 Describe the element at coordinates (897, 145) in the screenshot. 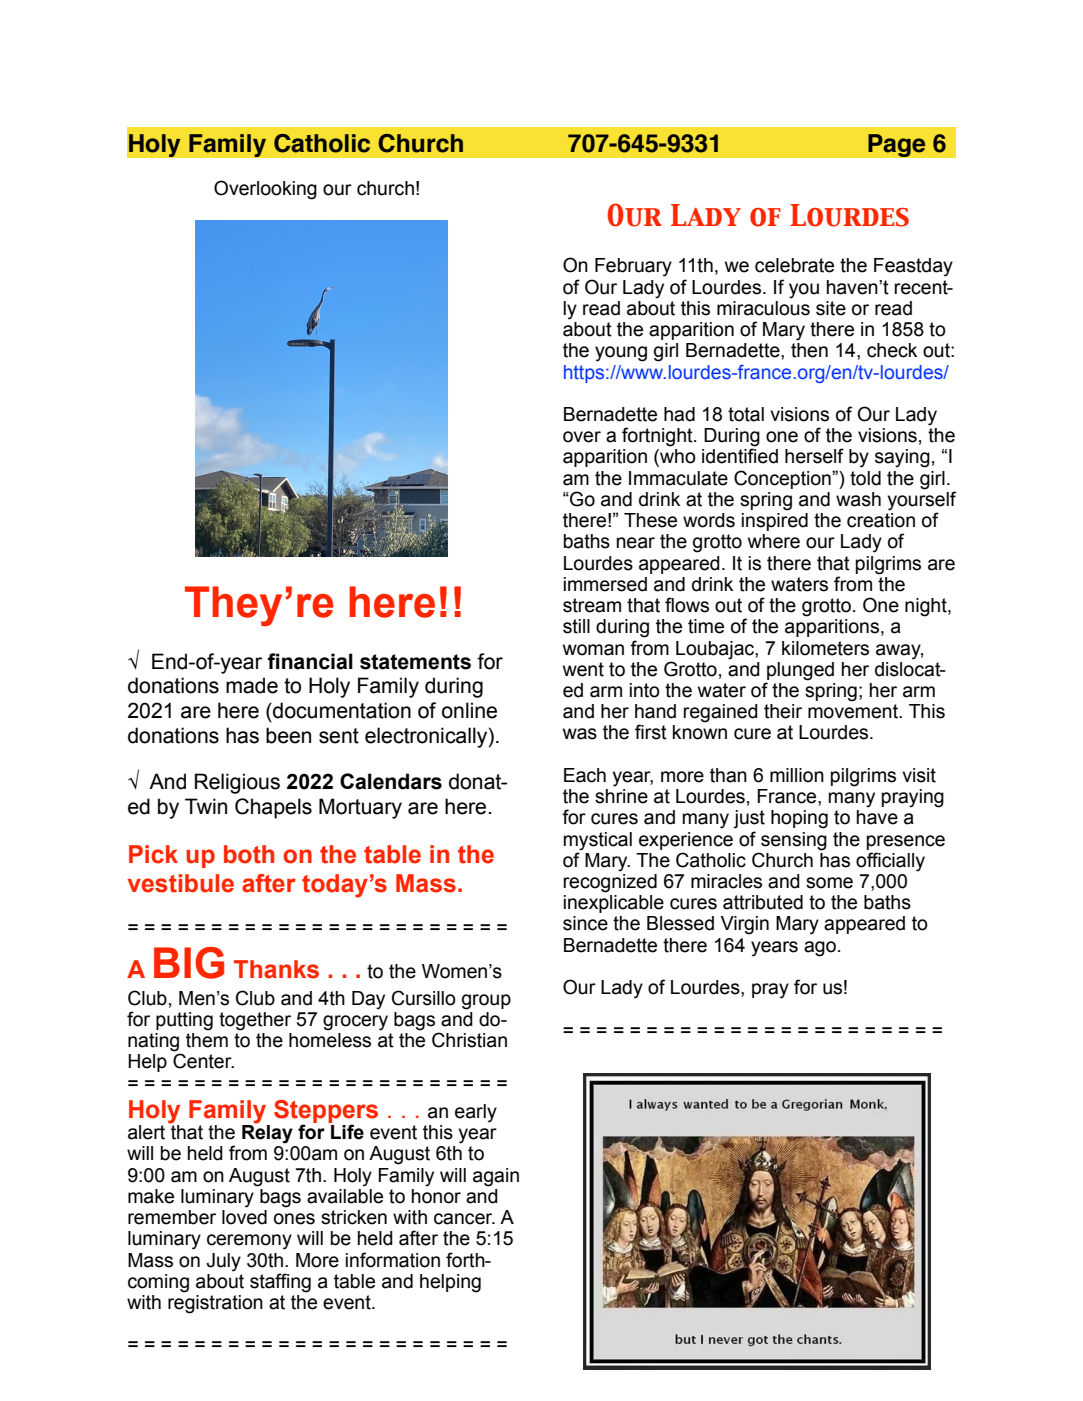

I see `Page` at that location.
